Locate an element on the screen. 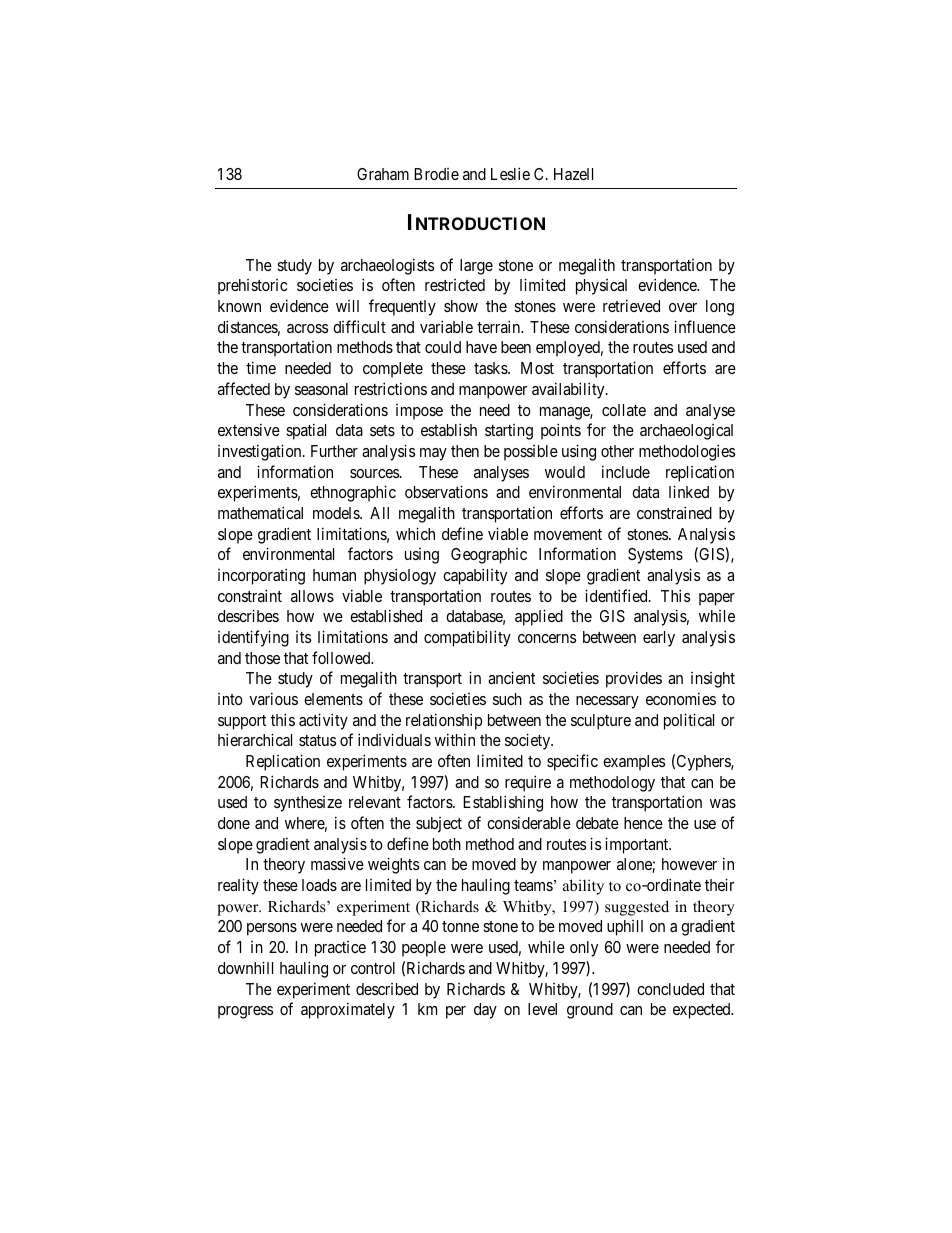 The image size is (952, 1233). Leslie is located at coordinates (510, 173).
